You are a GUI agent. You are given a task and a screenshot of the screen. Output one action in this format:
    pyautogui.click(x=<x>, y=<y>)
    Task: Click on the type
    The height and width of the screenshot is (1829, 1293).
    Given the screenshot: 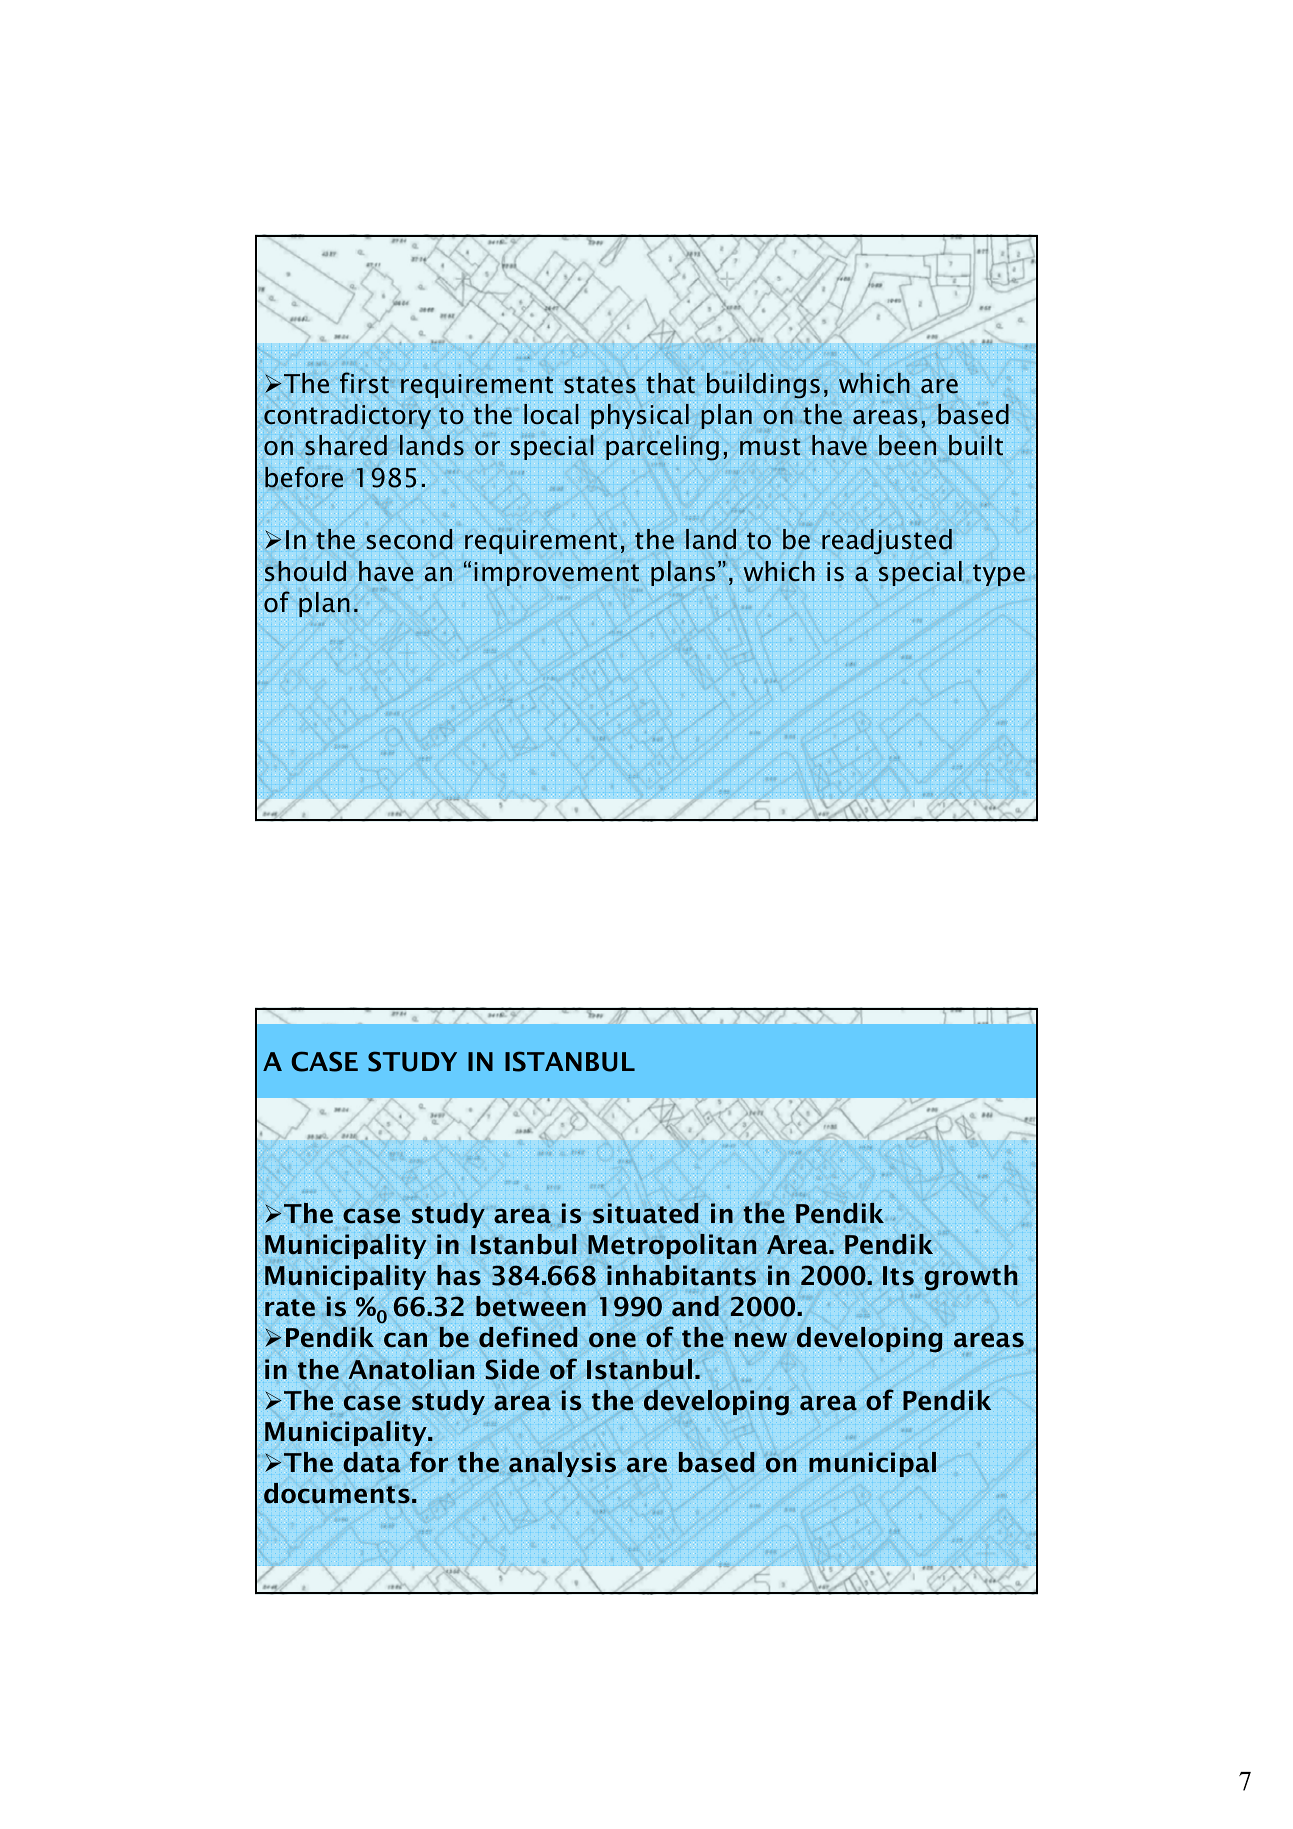 What is the action you would take?
    pyautogui.click(x=999, y=575)
